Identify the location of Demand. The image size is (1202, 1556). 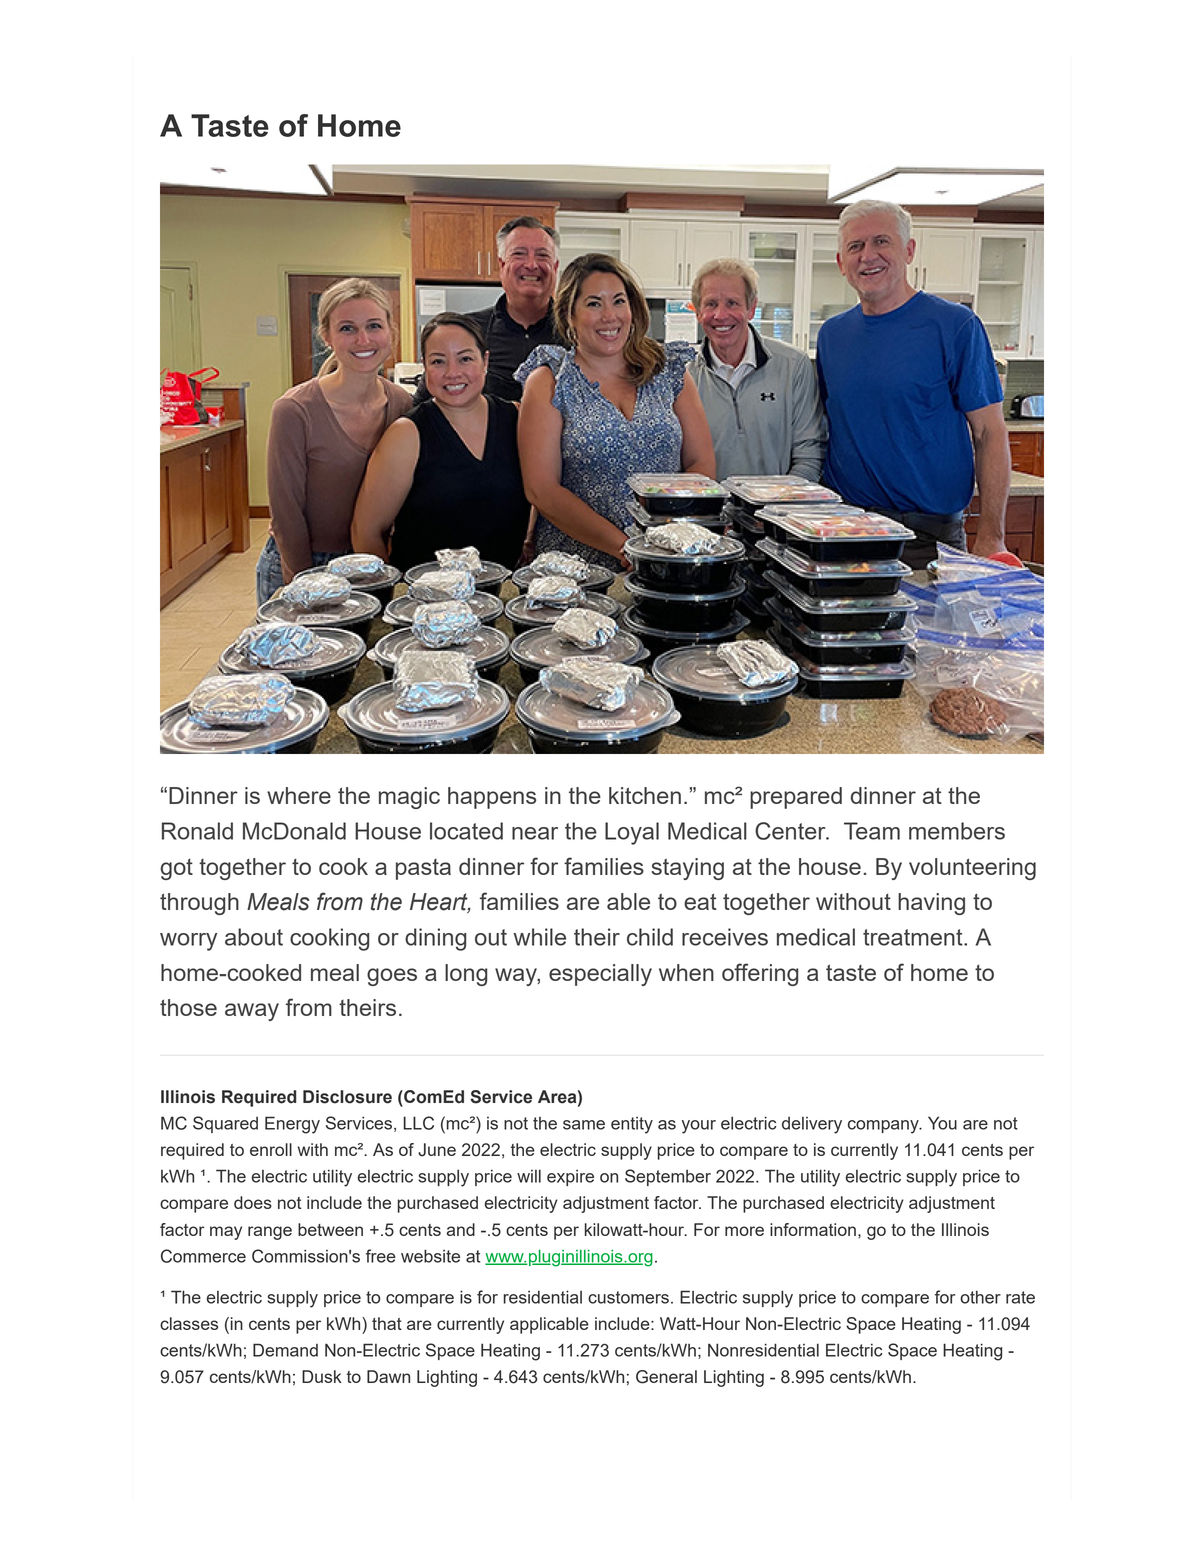
(285, 1350).
